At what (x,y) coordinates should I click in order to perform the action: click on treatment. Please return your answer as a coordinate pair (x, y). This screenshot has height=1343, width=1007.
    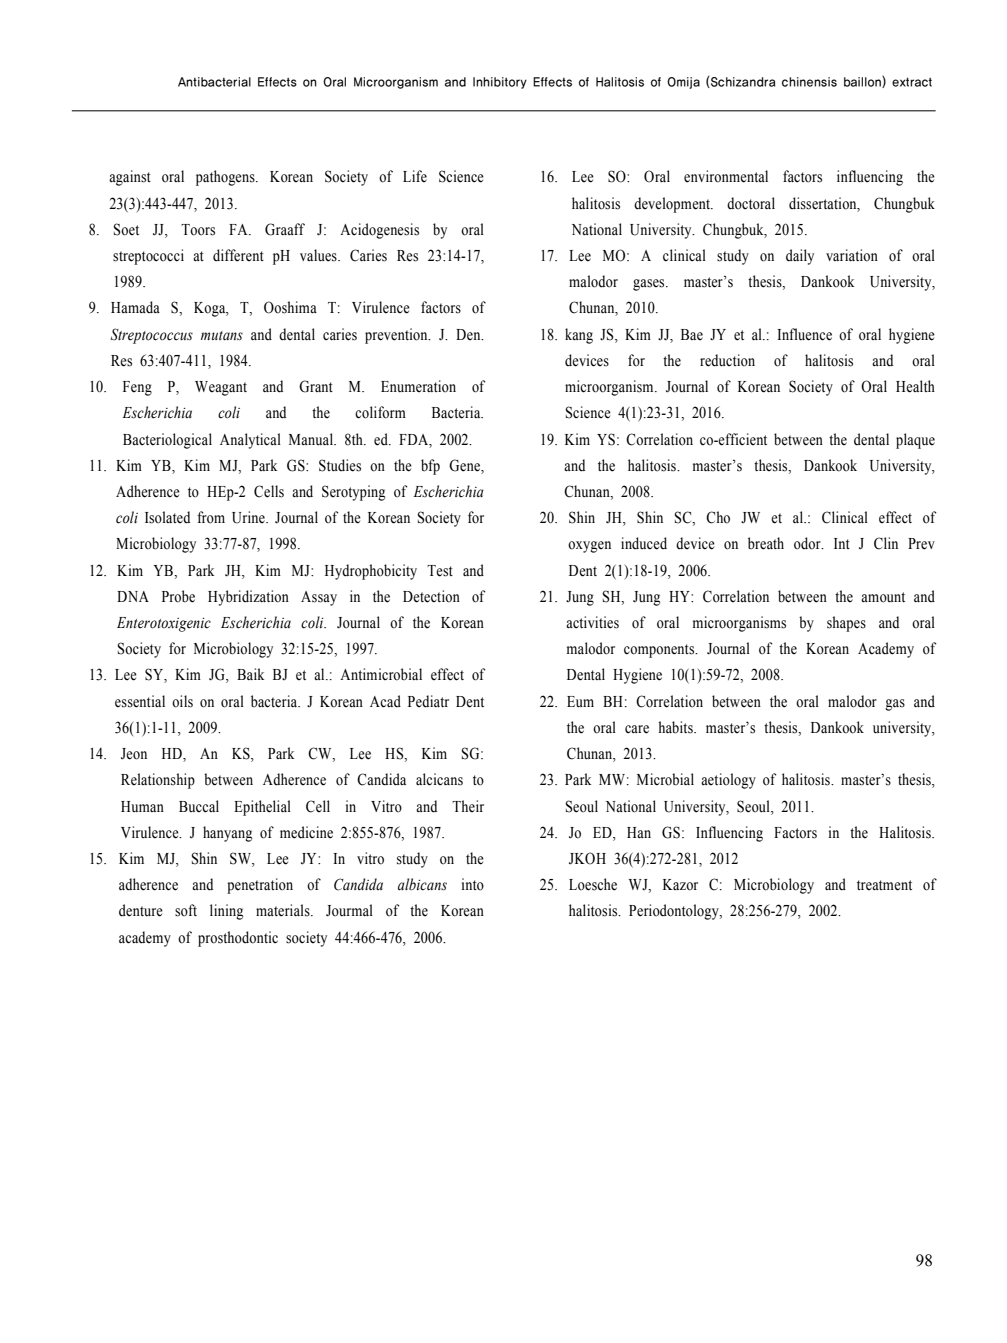
    Looking at the image, I should click on (884, 885).
